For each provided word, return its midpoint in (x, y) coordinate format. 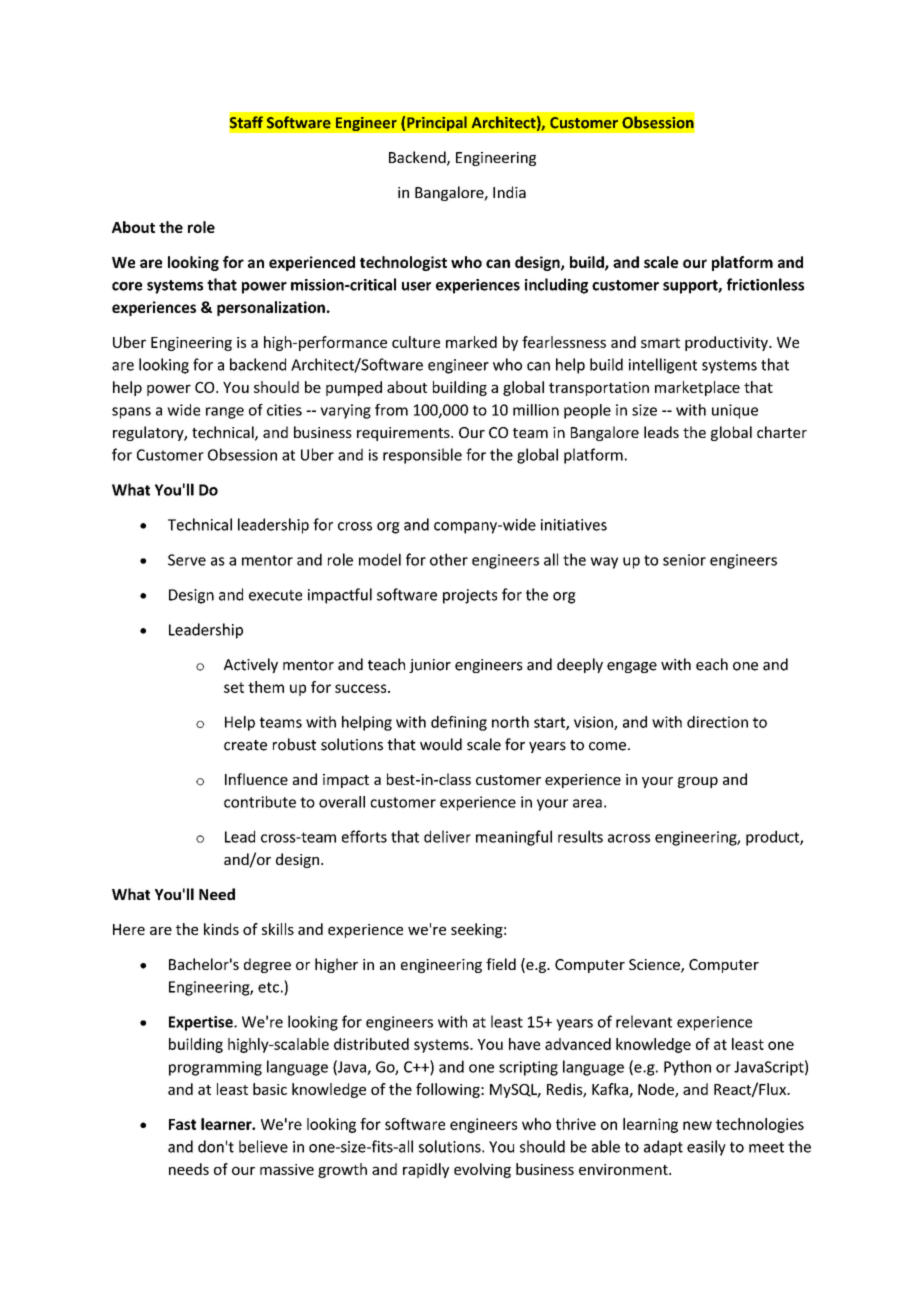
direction (717, 722)
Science (655, 966)
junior (430, 666)
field (501, 964)
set (234, 687)
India (509, 192)
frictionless (765, 284)
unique (735, 411)
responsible (422, 456)
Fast (182, 1124)
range (225, 413)
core (127, 286)
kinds (221, 929)
